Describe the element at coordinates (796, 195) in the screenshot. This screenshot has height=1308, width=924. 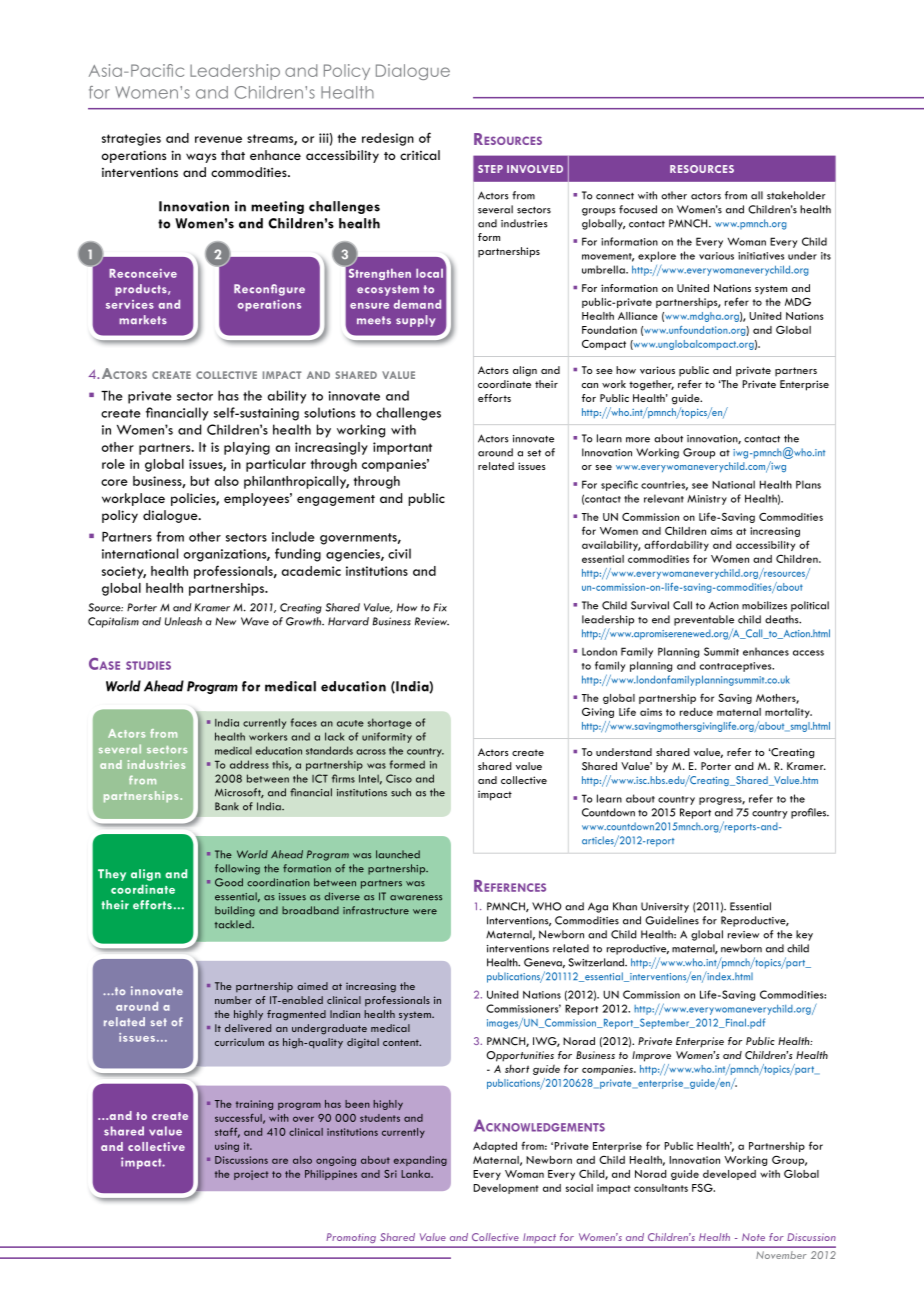
I see `stakeholder` at that location.
